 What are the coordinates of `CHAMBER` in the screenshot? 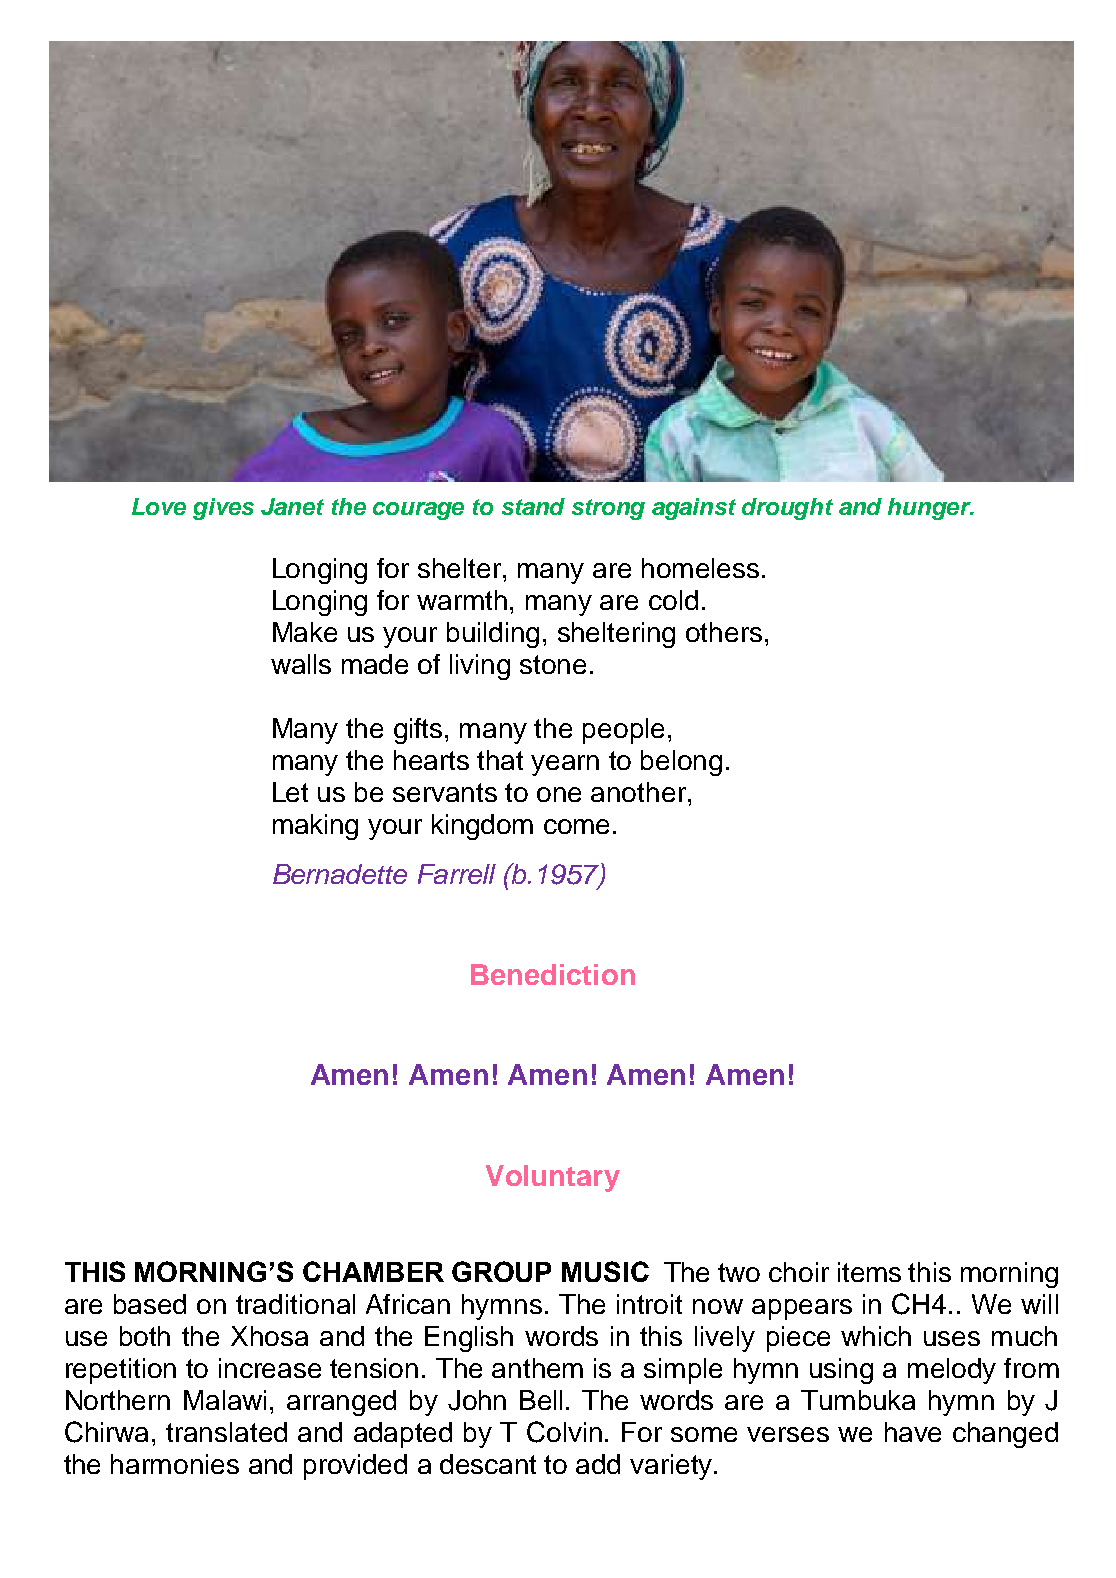 It's located at (373, 1271).
